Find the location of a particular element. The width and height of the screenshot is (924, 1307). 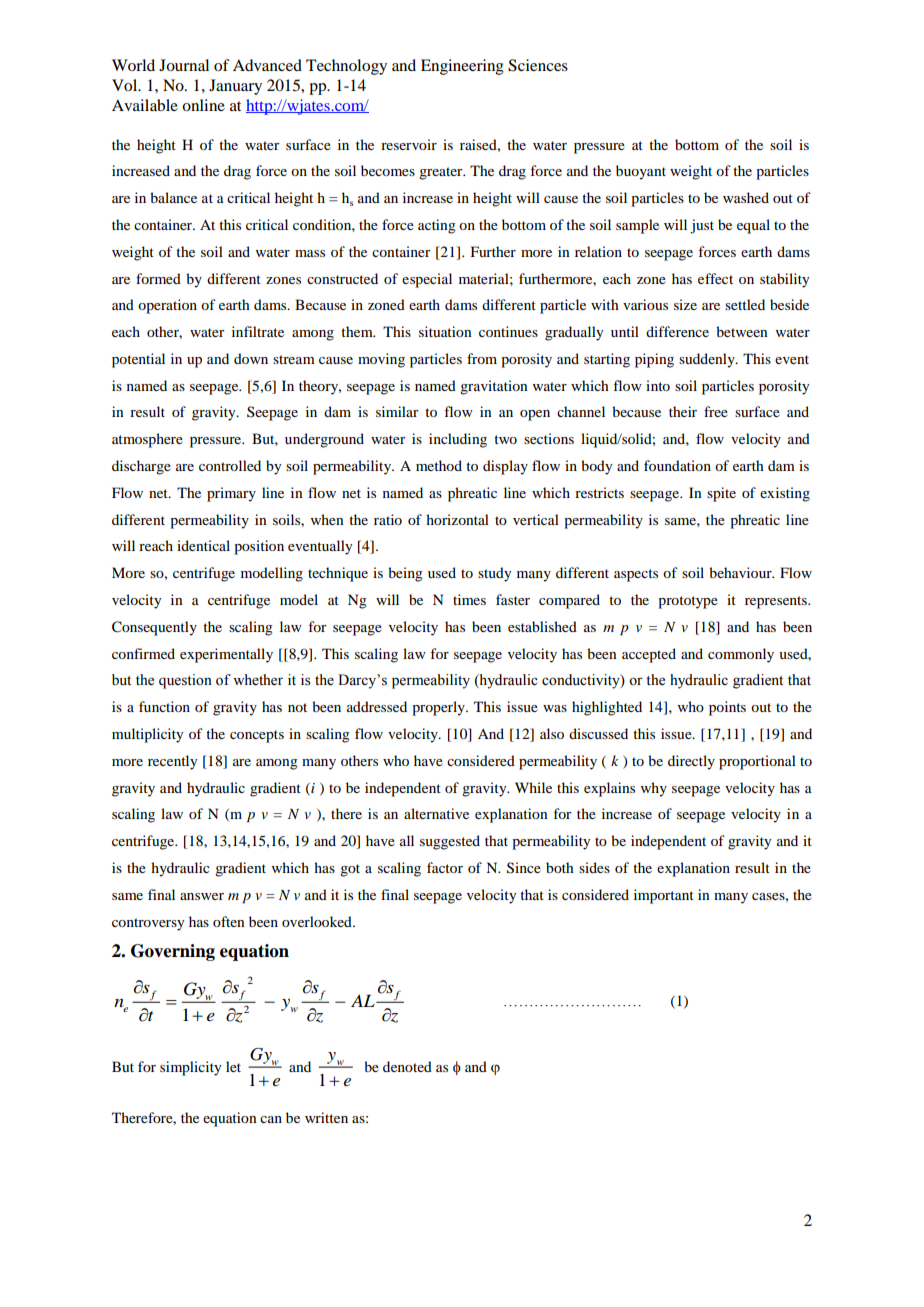

identical is located at coordinates (203, 545).
